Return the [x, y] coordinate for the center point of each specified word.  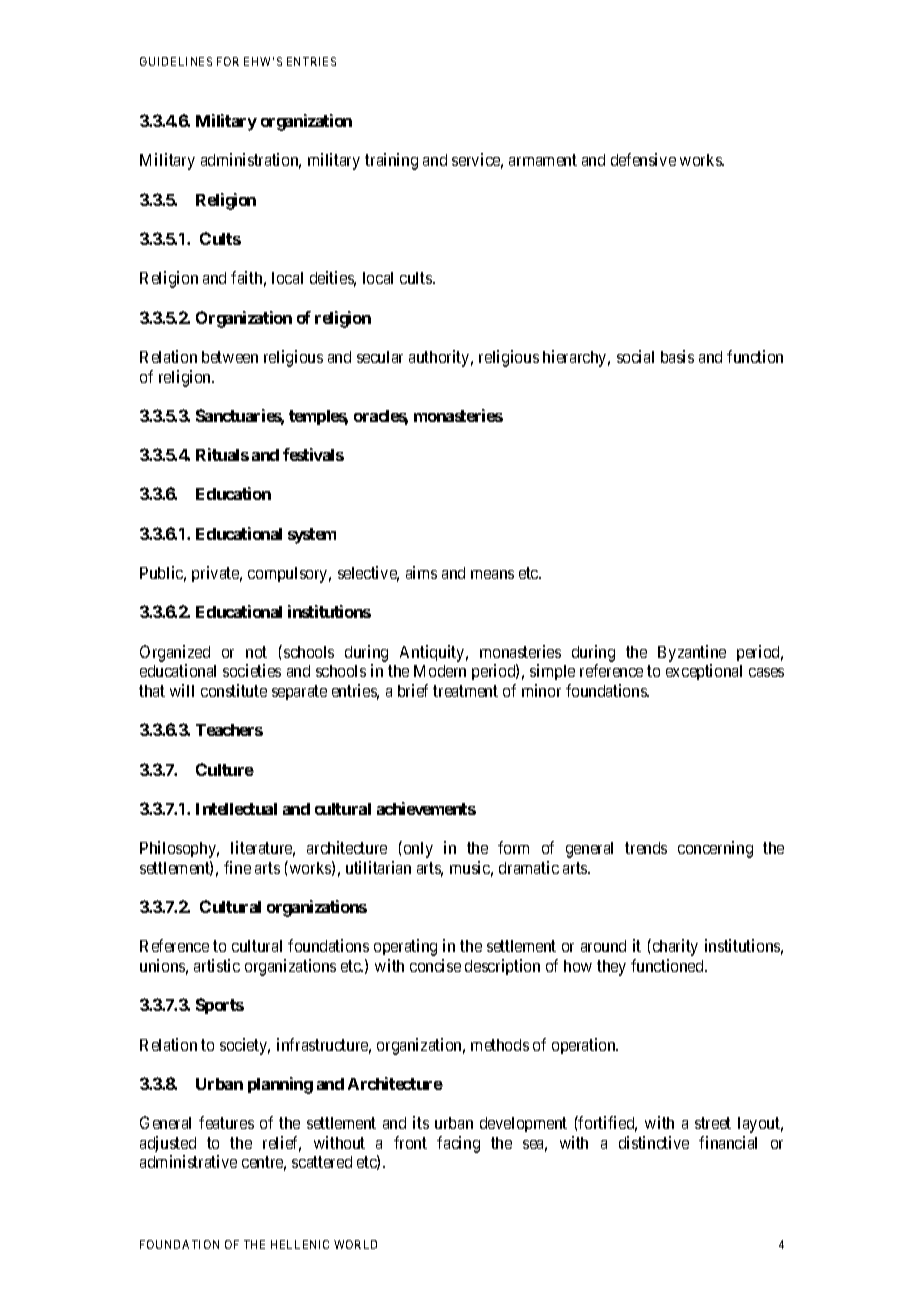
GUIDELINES [176, 61]
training [391, 161]
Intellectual [236, 809]
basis [677, 356]
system [312, 536]
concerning [715, 849]
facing [458, 1144]
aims [421, 572]
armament [543, 160]
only [417, 849]
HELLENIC [300, 1244]
